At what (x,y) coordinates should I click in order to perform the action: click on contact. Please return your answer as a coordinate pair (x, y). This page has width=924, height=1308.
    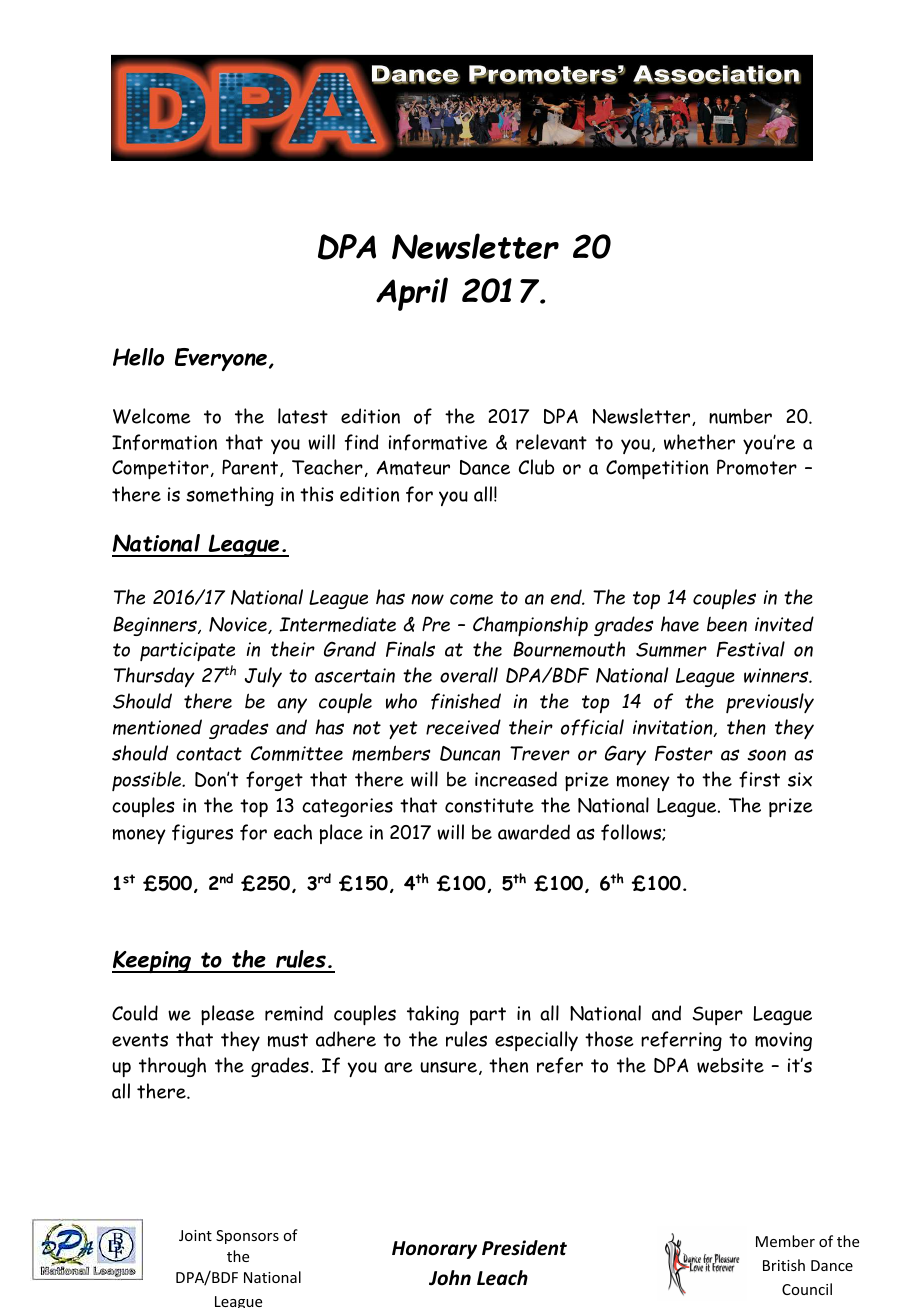
    Looking at the image, I should click on (209, 754).
